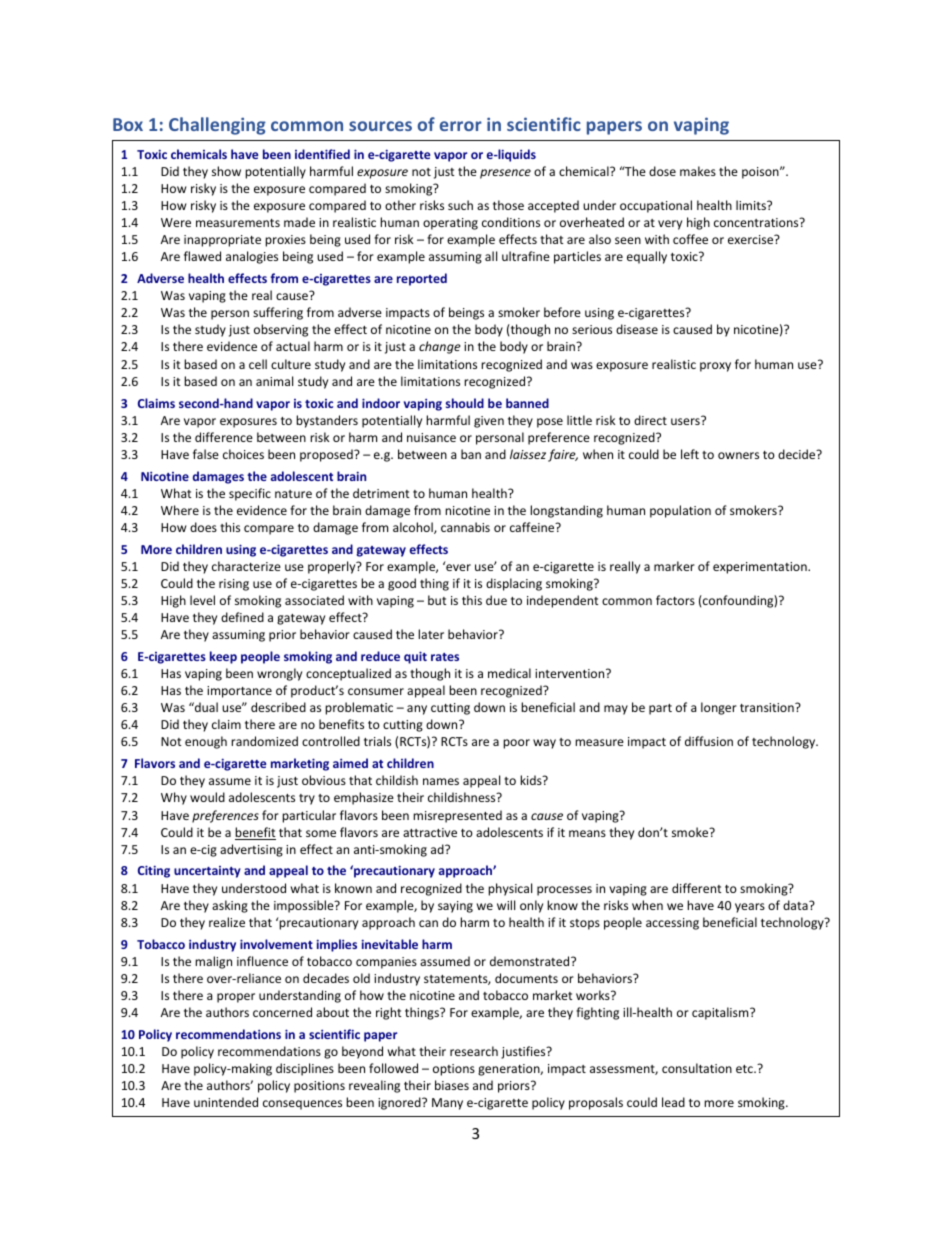 The width and height of the image is (952, 1233). I want to click on does, so click(203, 527).
